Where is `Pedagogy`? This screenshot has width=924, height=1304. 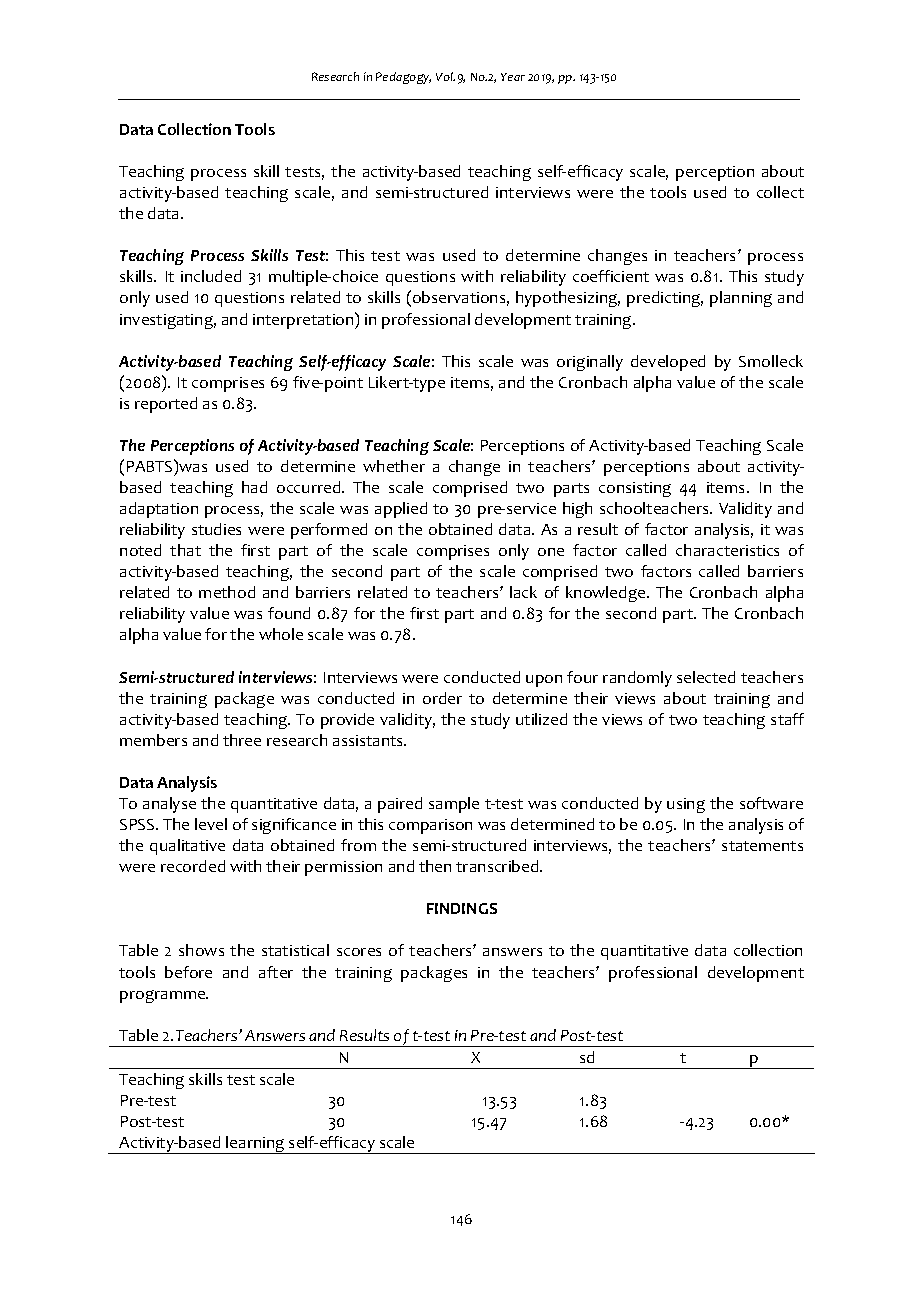
Pedagogy is located at coordinates (403, 78).
